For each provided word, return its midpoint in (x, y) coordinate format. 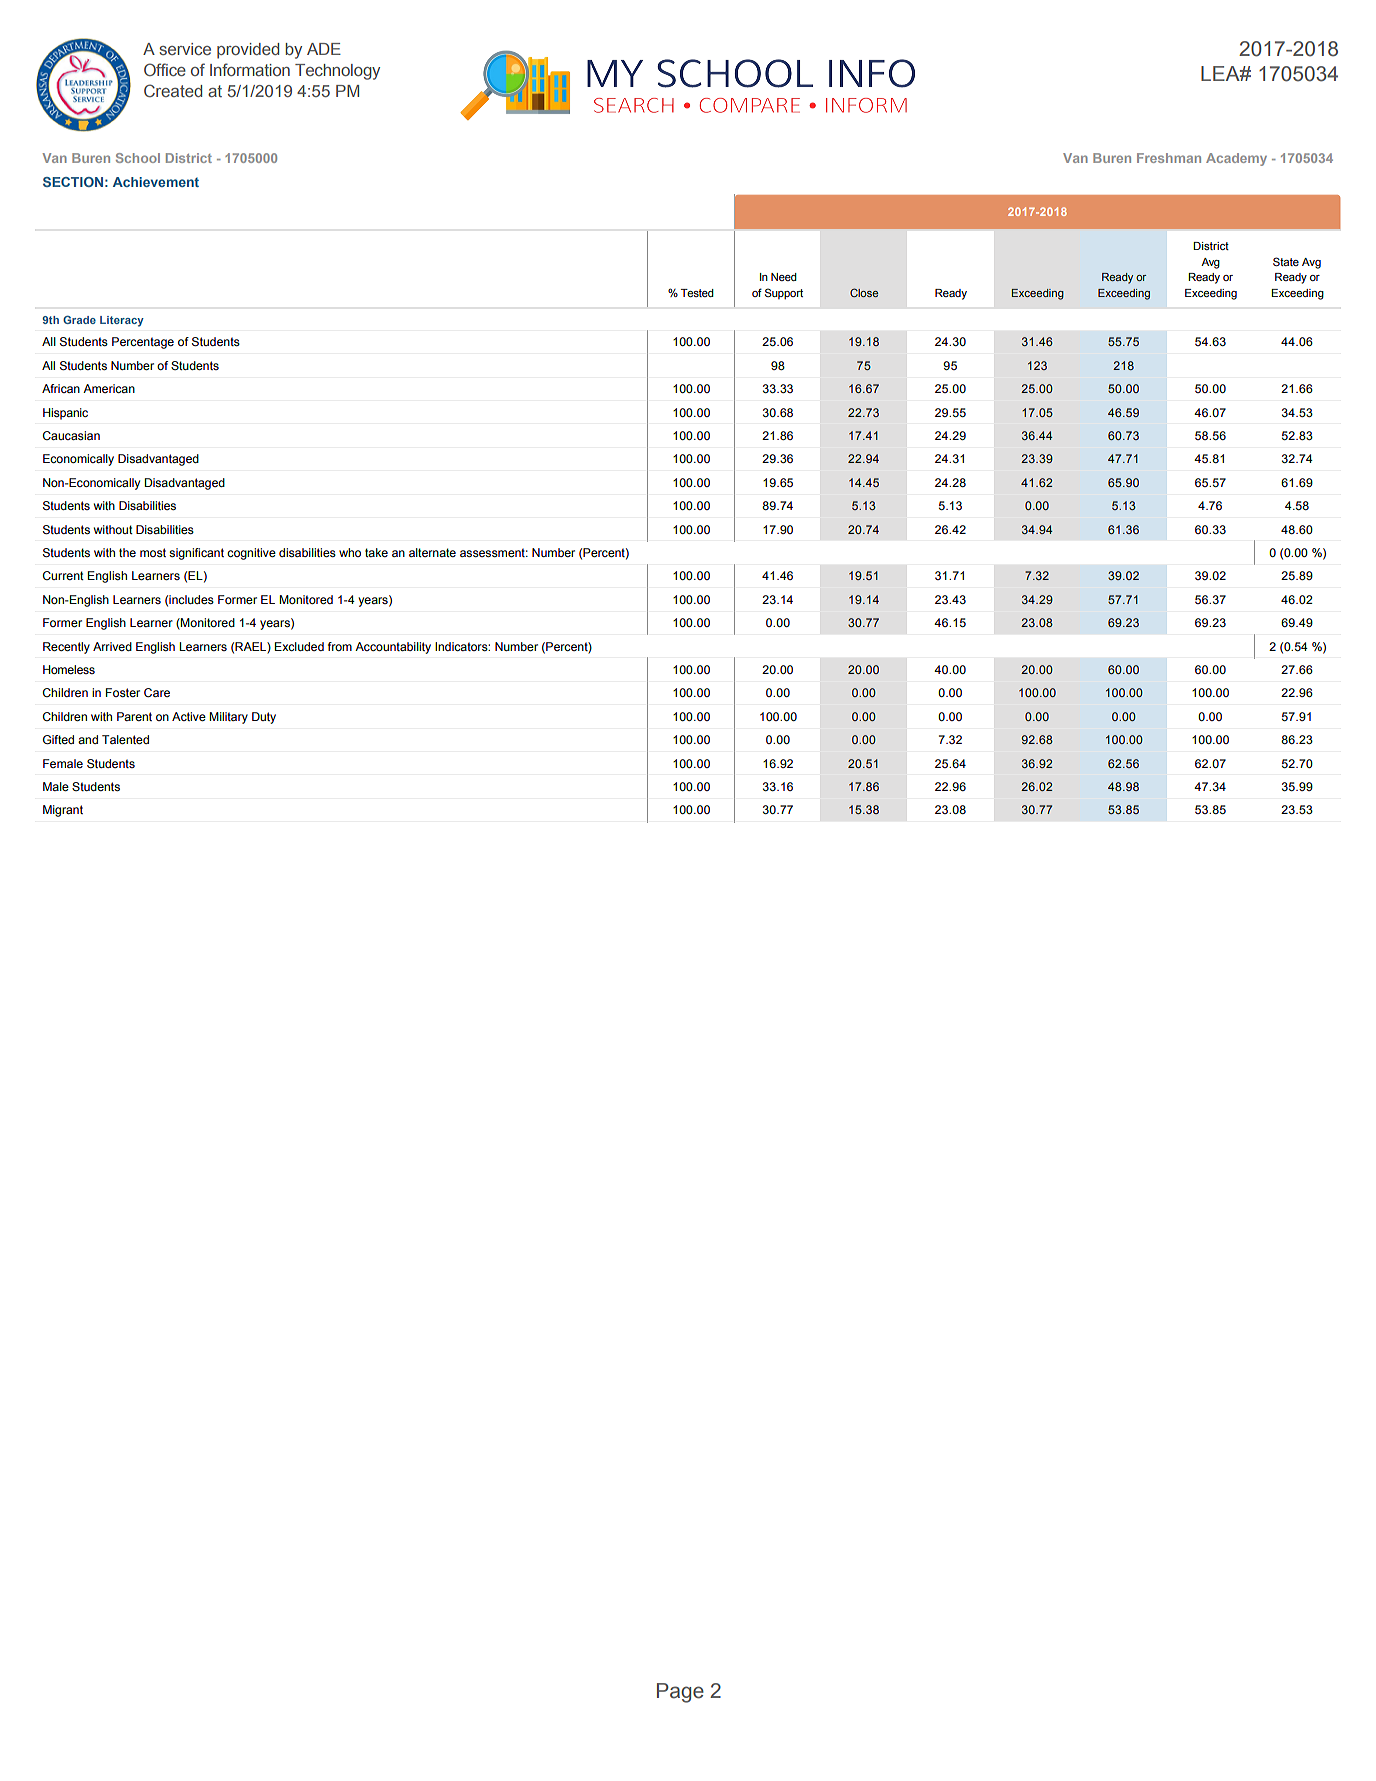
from (340, 646)
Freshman (1169, 158)
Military (228, 718)
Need (784, 277)
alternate (432, 552)
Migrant (63, 811)
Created (173, 90)
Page (680, 1693)
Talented (125, 739)
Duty (264, 718)
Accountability (393, 648)
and (88, 739)
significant (196, 554)
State (1286, 261)
